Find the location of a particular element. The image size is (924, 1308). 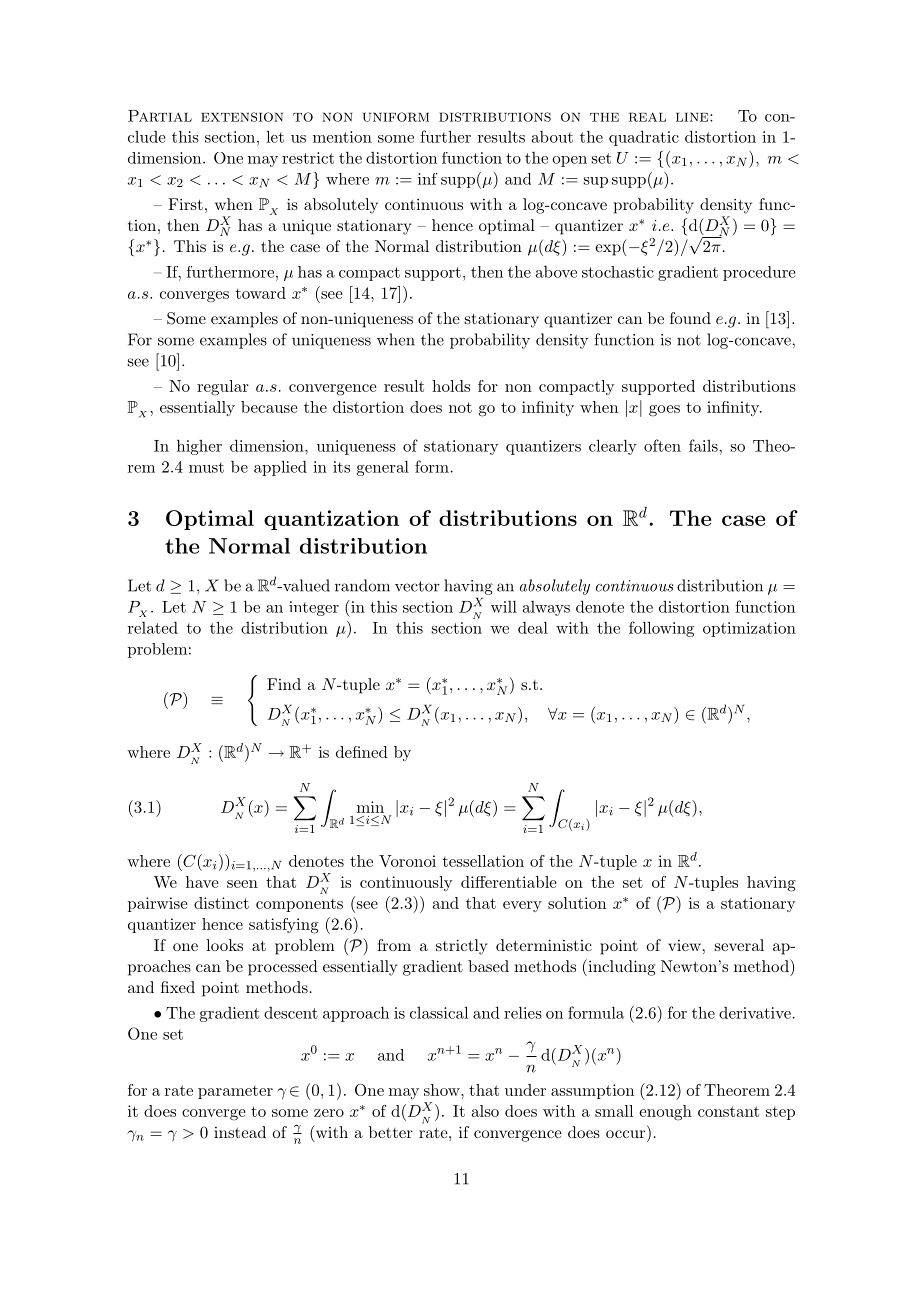

about is located at coordinates (552, 136).
